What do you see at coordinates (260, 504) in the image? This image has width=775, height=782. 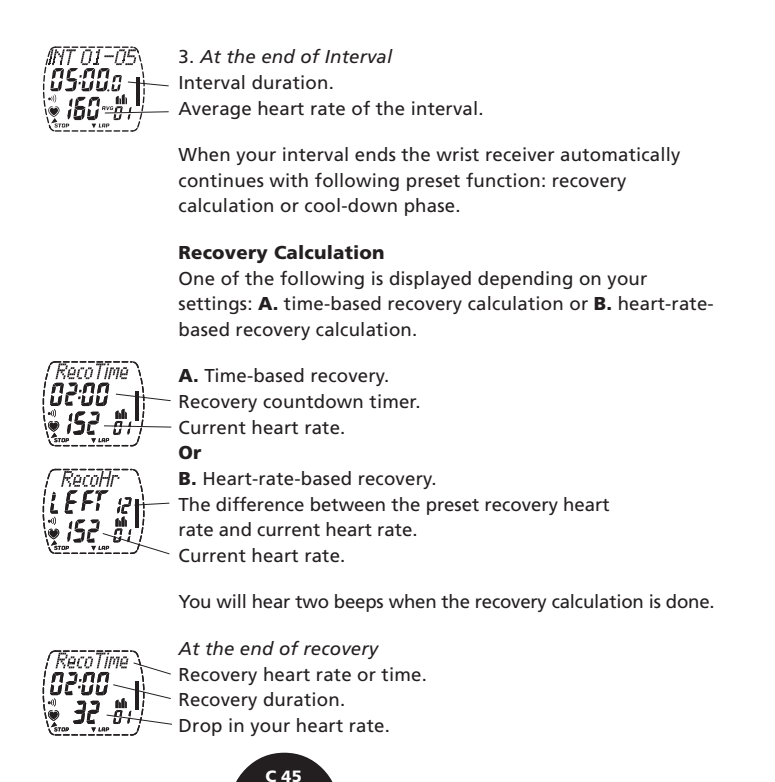 I see `difference` at bounding box center [260, 504].
